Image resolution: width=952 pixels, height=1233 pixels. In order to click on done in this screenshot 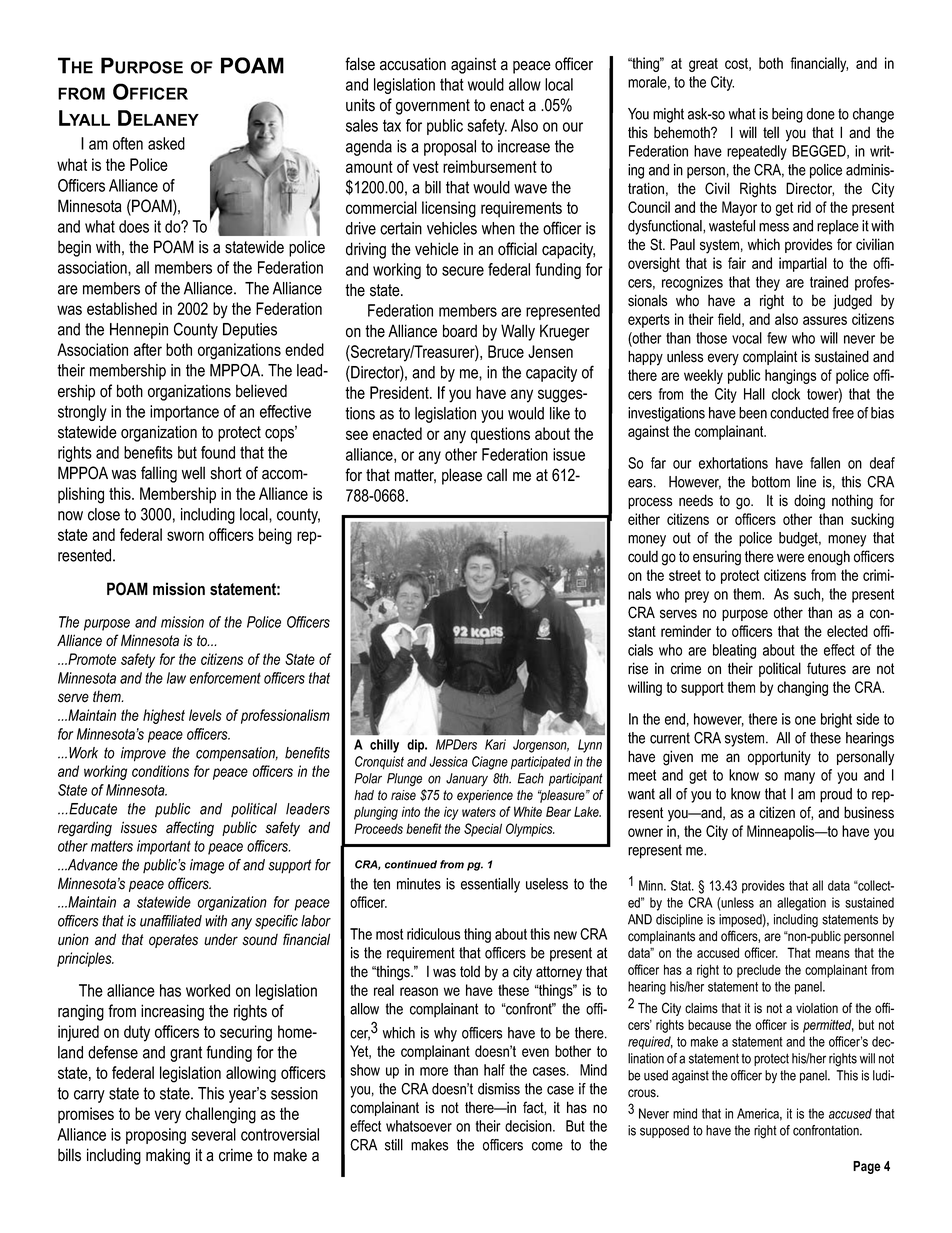, I will do `click(821, 114)`.
